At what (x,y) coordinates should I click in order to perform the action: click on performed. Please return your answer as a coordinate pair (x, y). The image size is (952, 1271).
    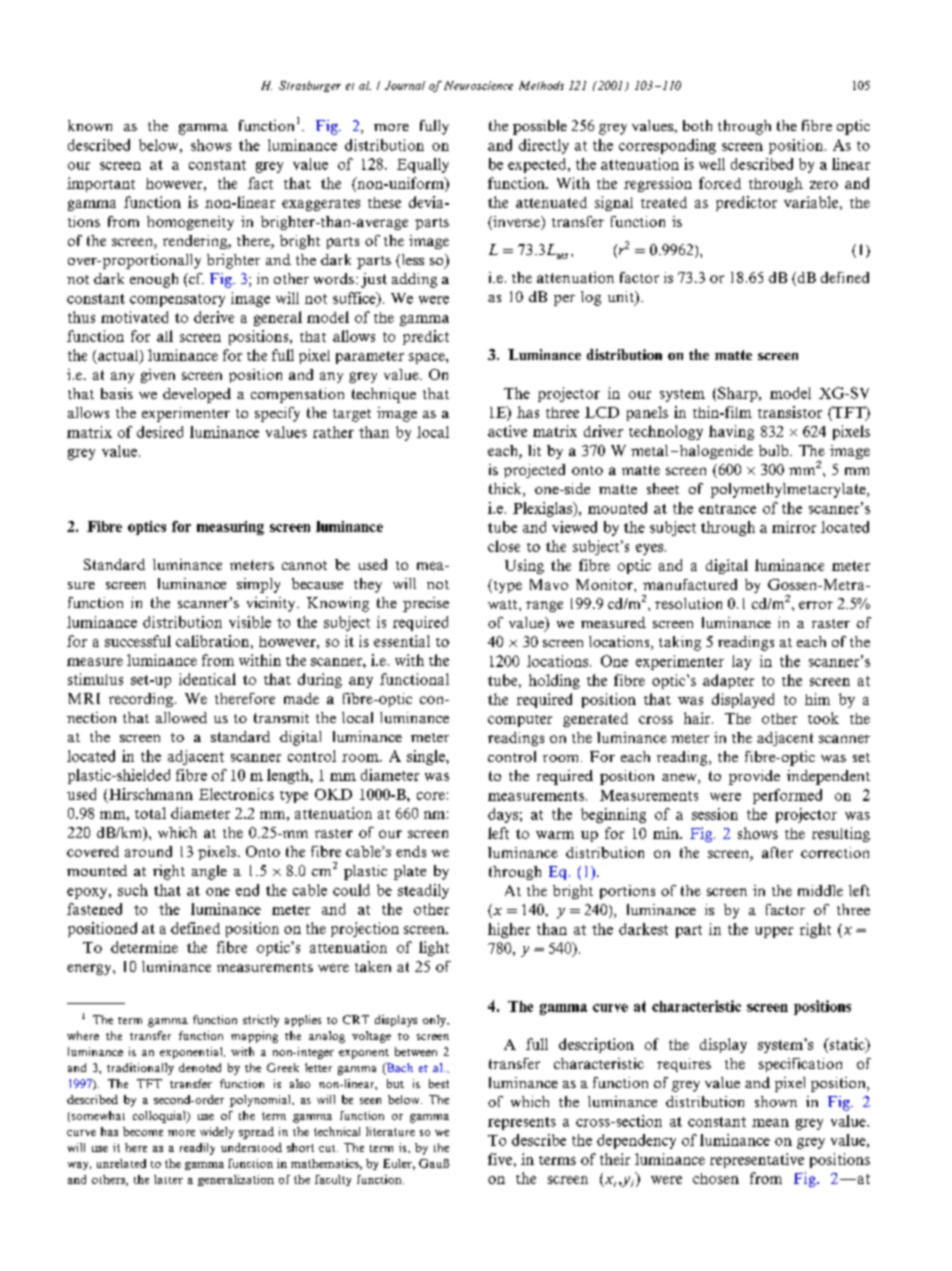
    Looking at the image, I should click on (787, 796).
